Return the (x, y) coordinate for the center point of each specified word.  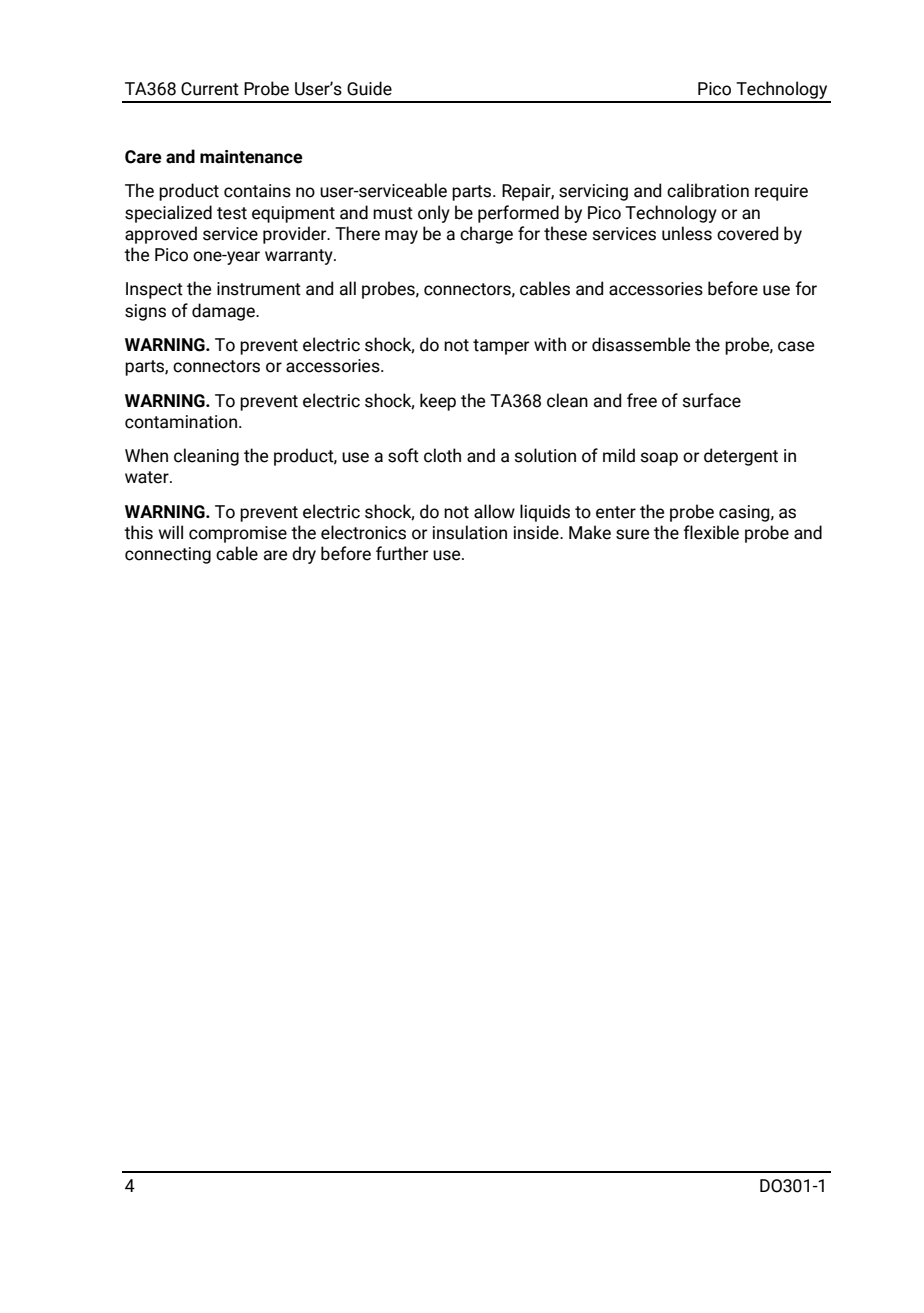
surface (712, 400)
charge (486, 235)
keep (438, 402)
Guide (369, 88)
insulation (470, 532)
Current (210, 89)
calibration (708, 190)
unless (687, 233)
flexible (711, 532)
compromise (238, 534)
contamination (181, 422)
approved (161, 235)
